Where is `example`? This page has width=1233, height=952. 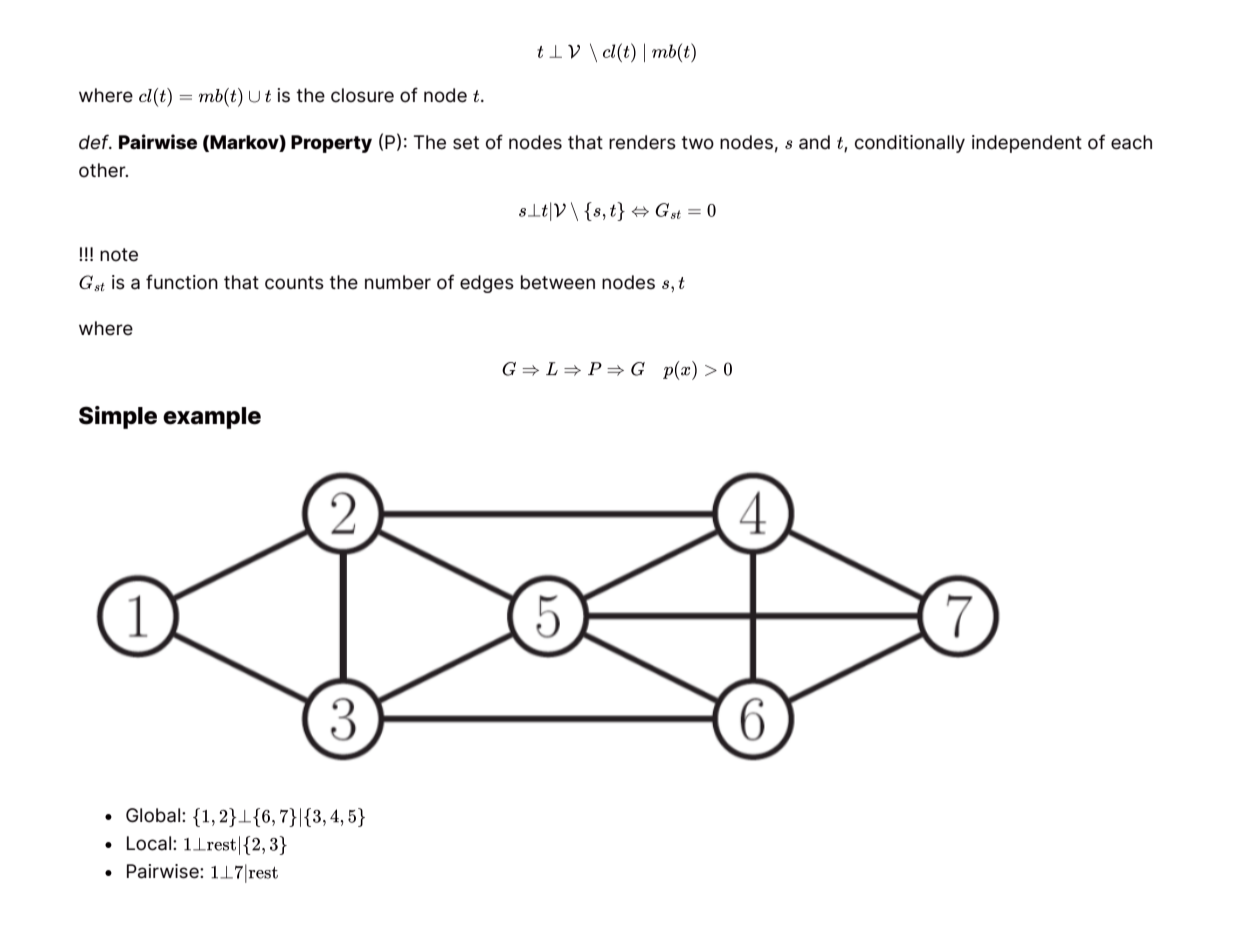 example is located at coordinates (212, 418).
